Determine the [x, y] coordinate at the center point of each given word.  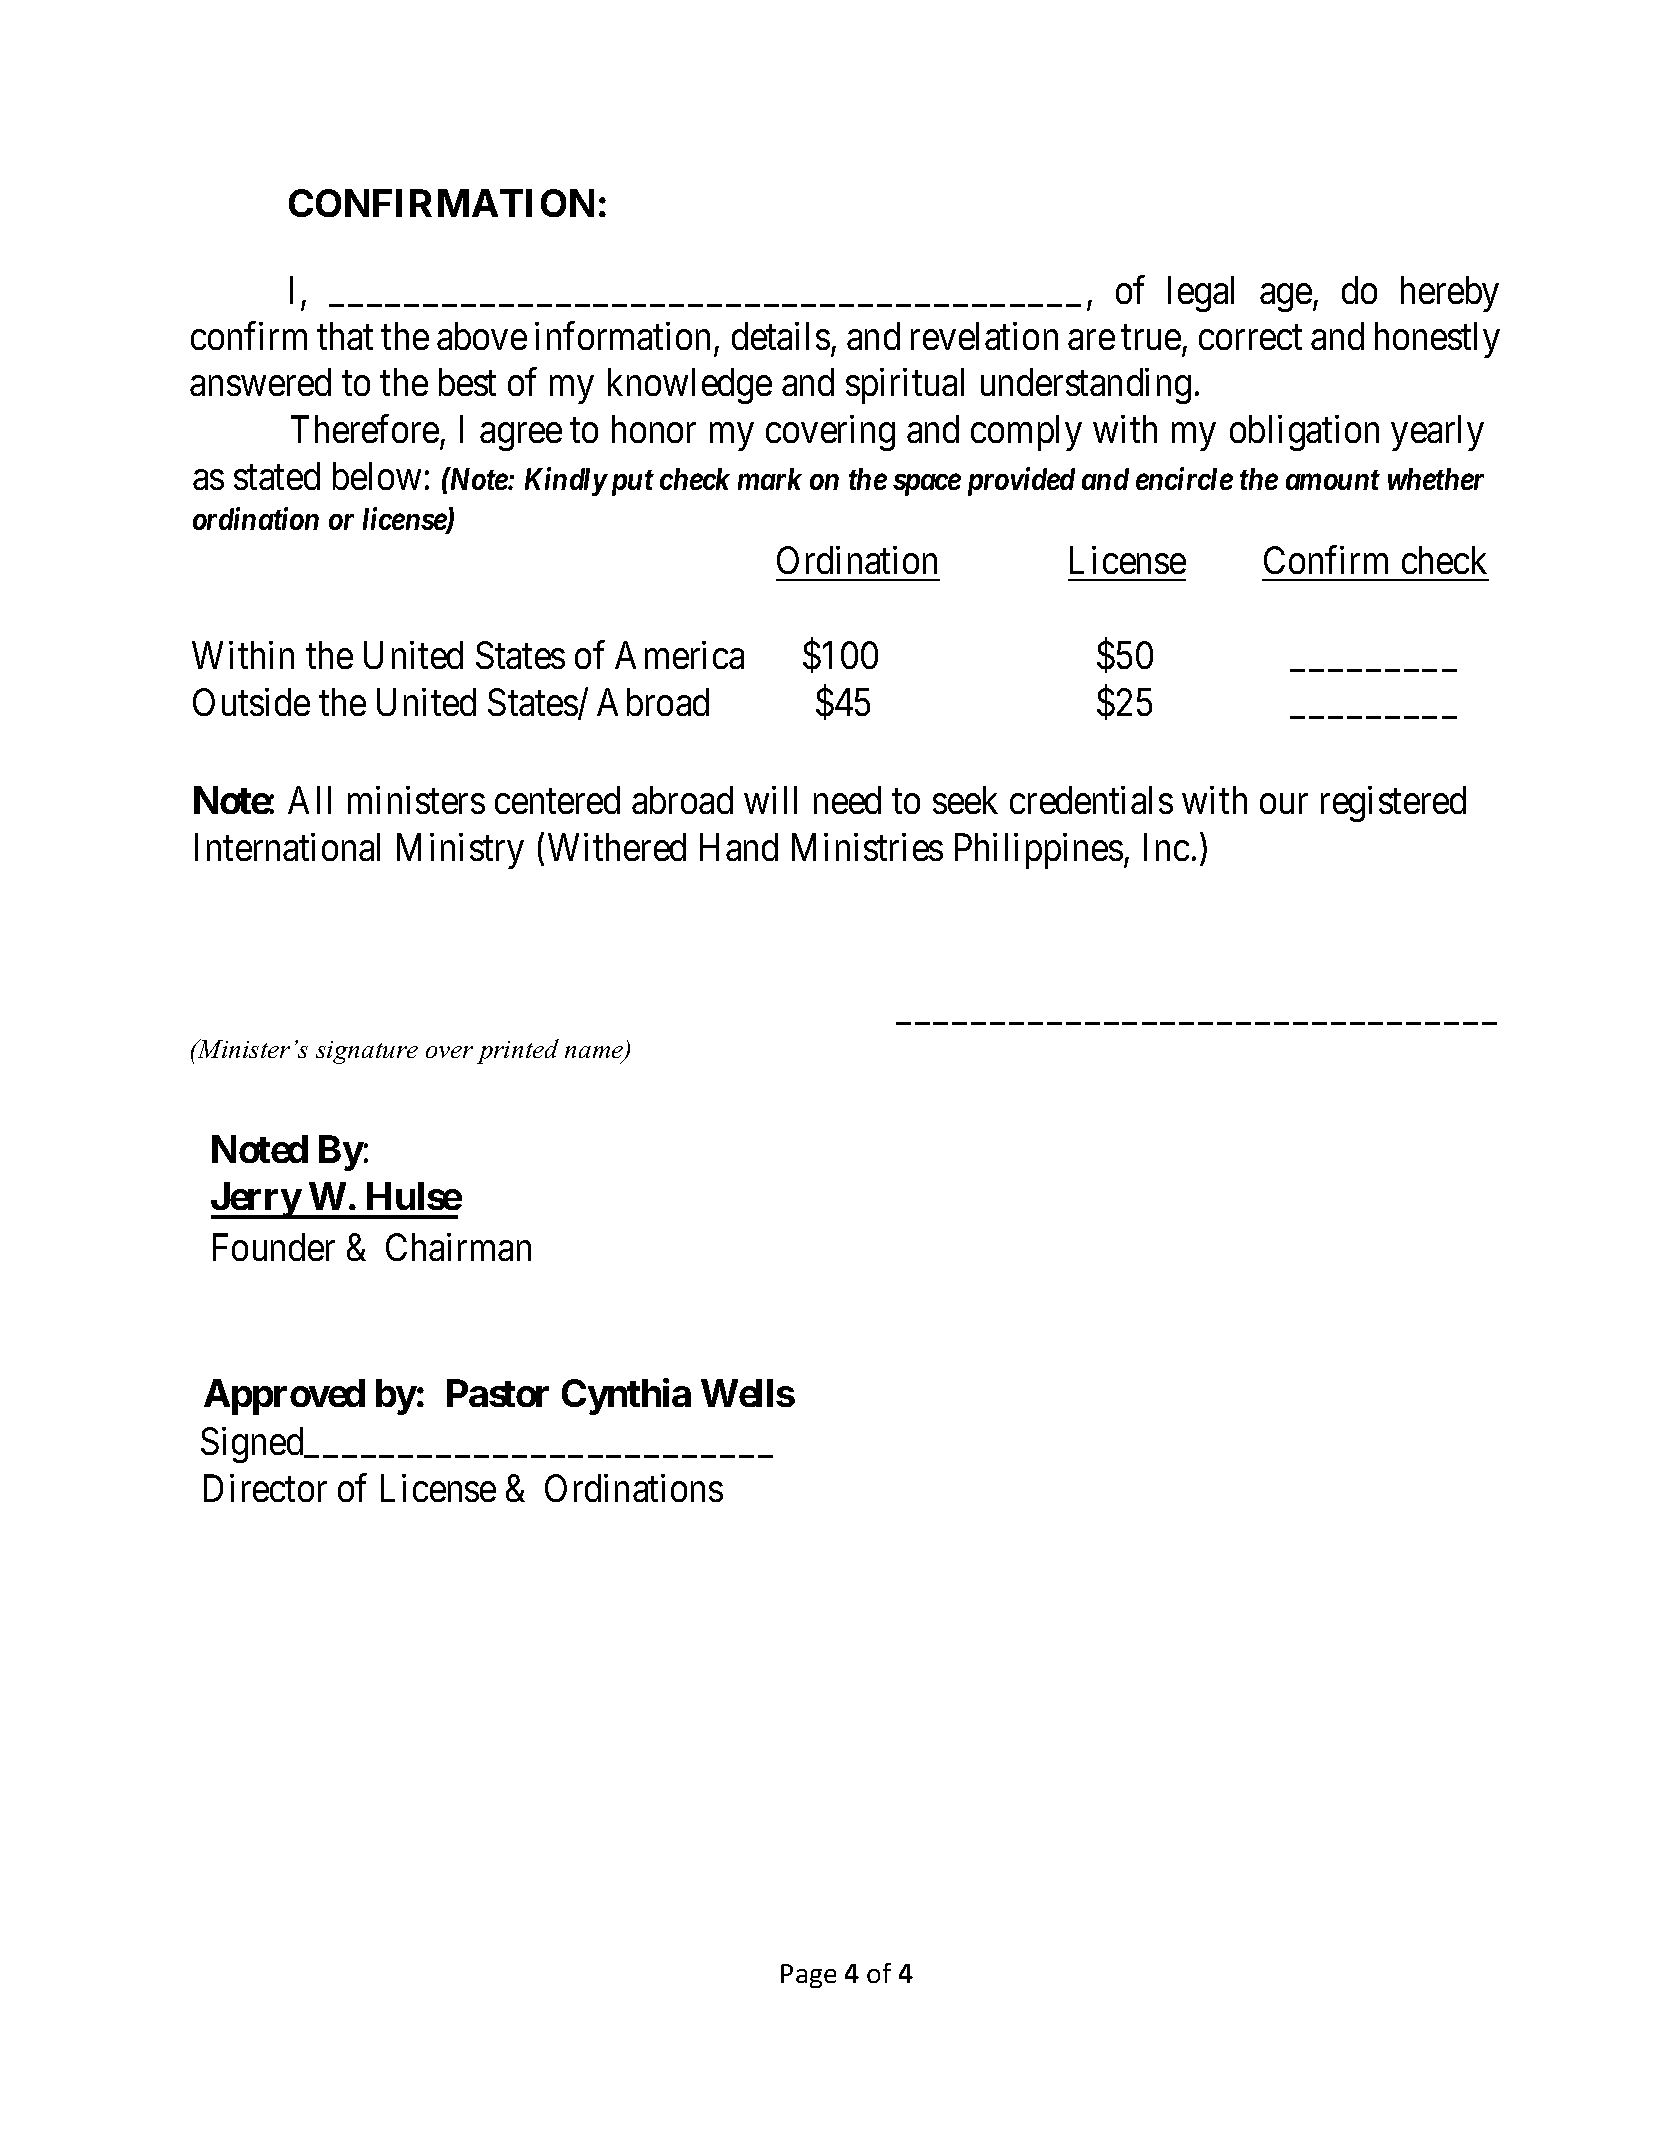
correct [1250, 338]
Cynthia [626, 1397]
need [847, 800]
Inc [1166, 847]
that [345, 336]
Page [808, 1976]
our [1284, 804]
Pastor [498, 1393]
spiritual [905, 386]
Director [265, 1488]
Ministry [460, 851]
